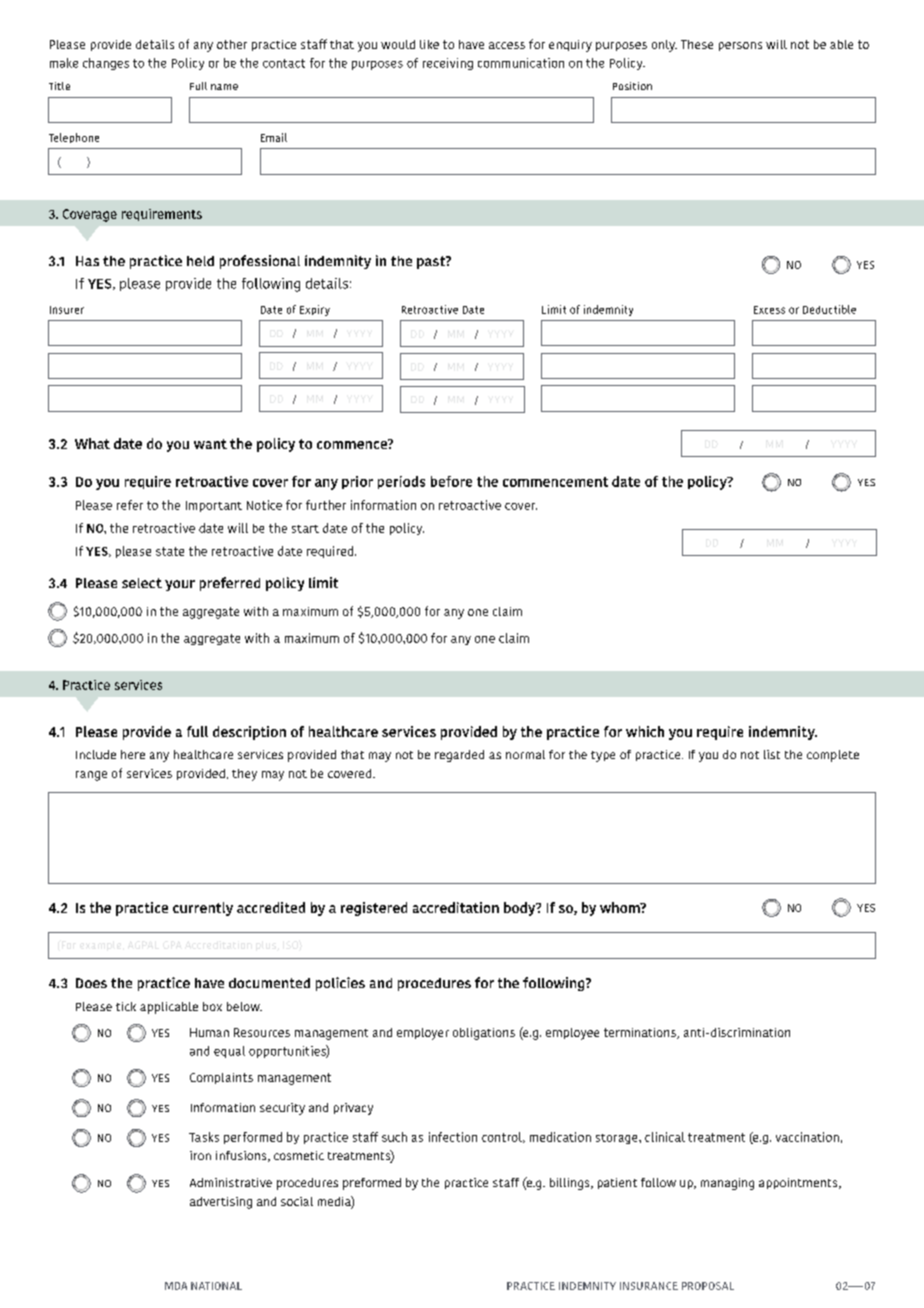  What do you see at coordinates (176, 1286) in the screenshot?
I see `MDA` at bounding box center [176, 1286].
